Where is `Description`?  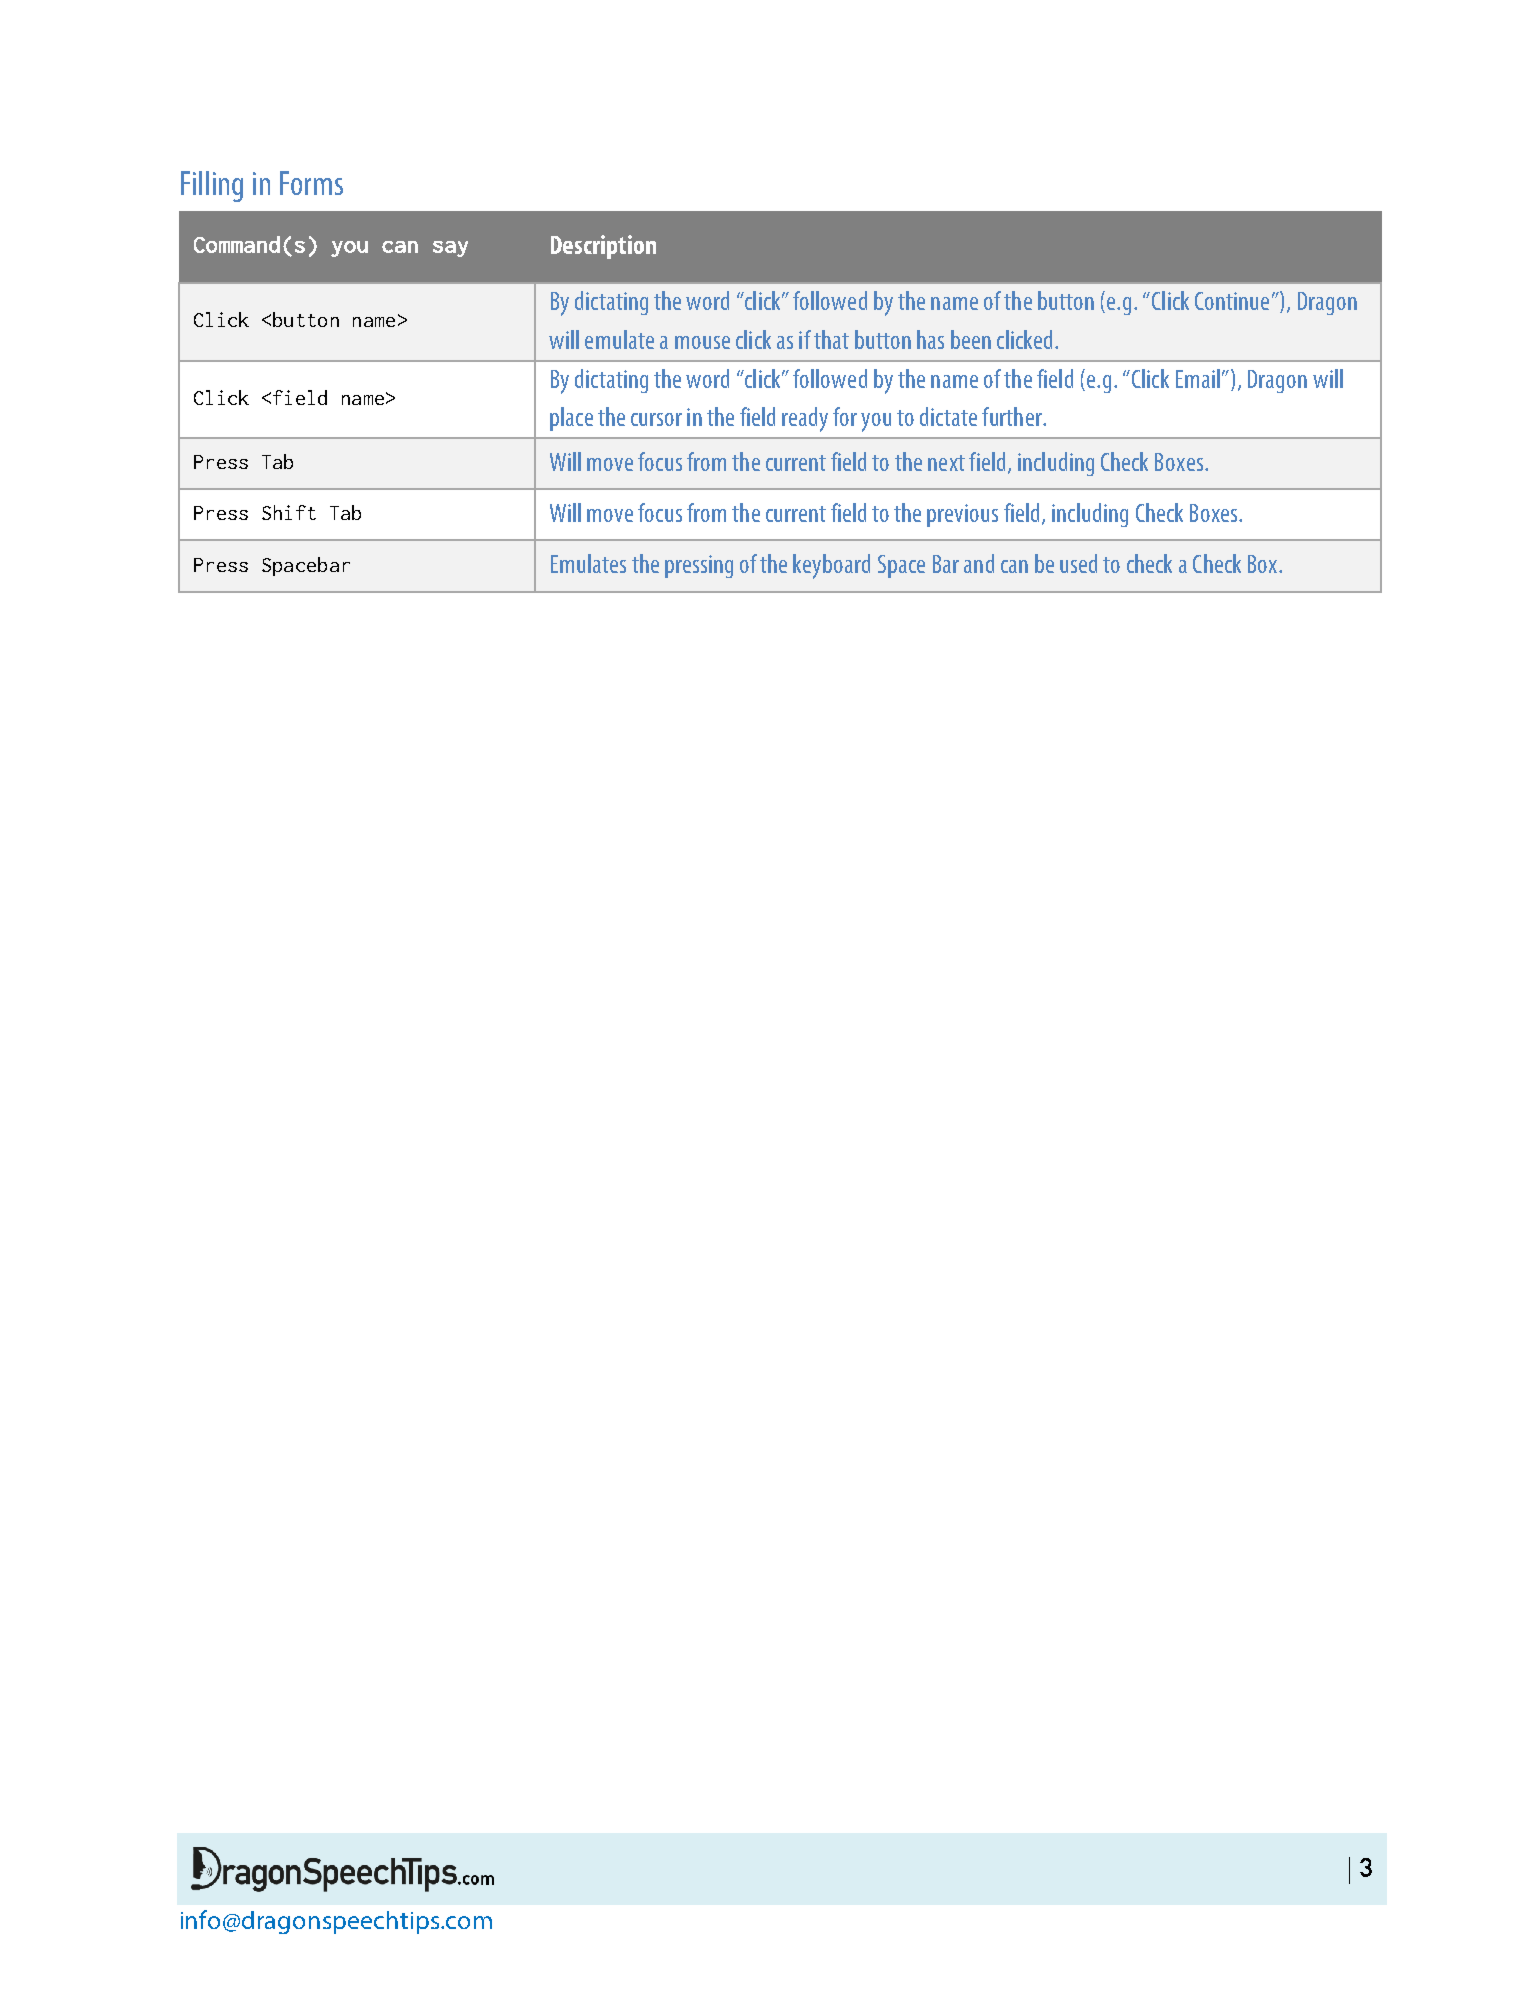
Description is located at coordinates (603, 247).
